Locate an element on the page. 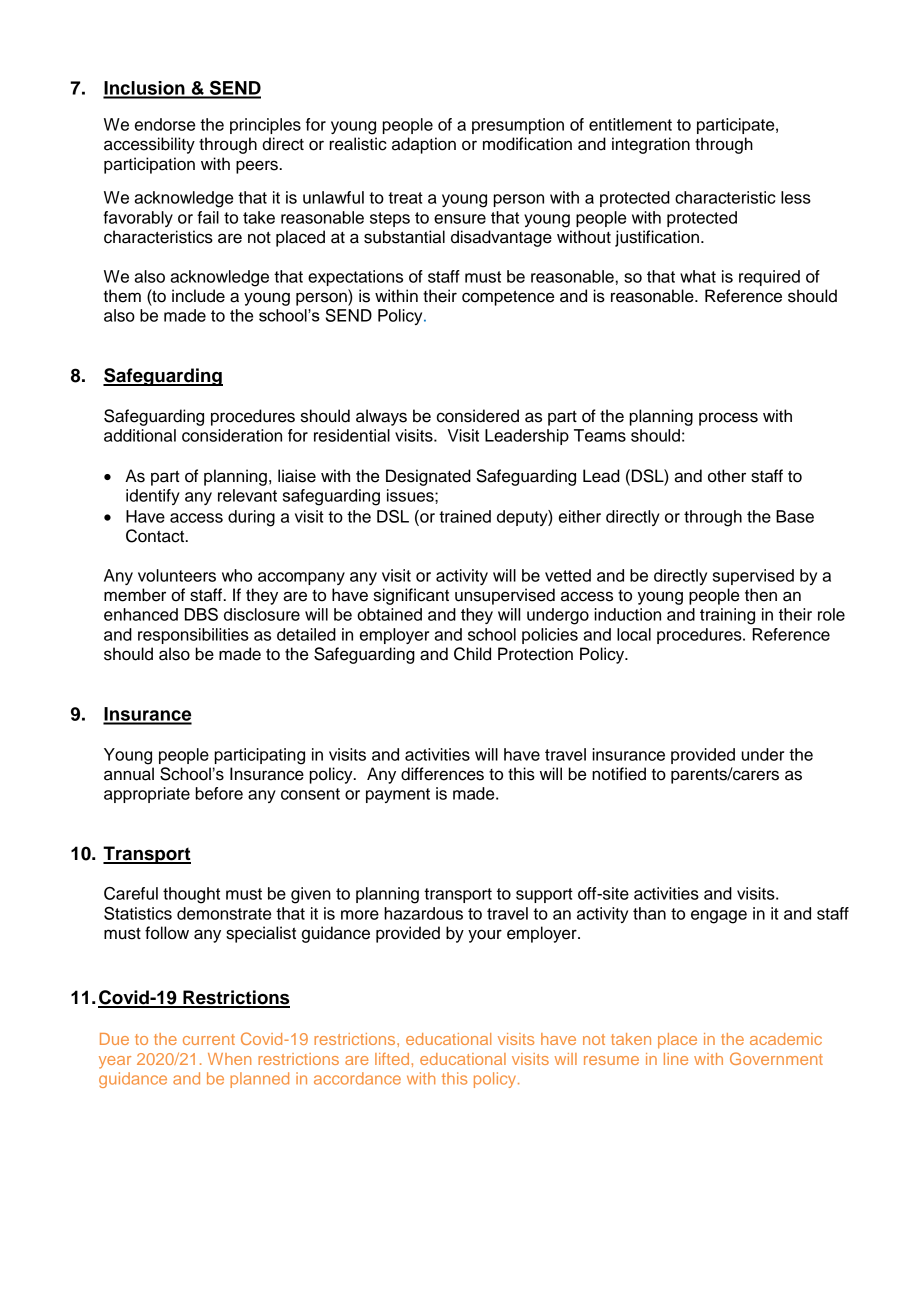 The image size is (924, 1309). process is located at coordinates (728, 419).
